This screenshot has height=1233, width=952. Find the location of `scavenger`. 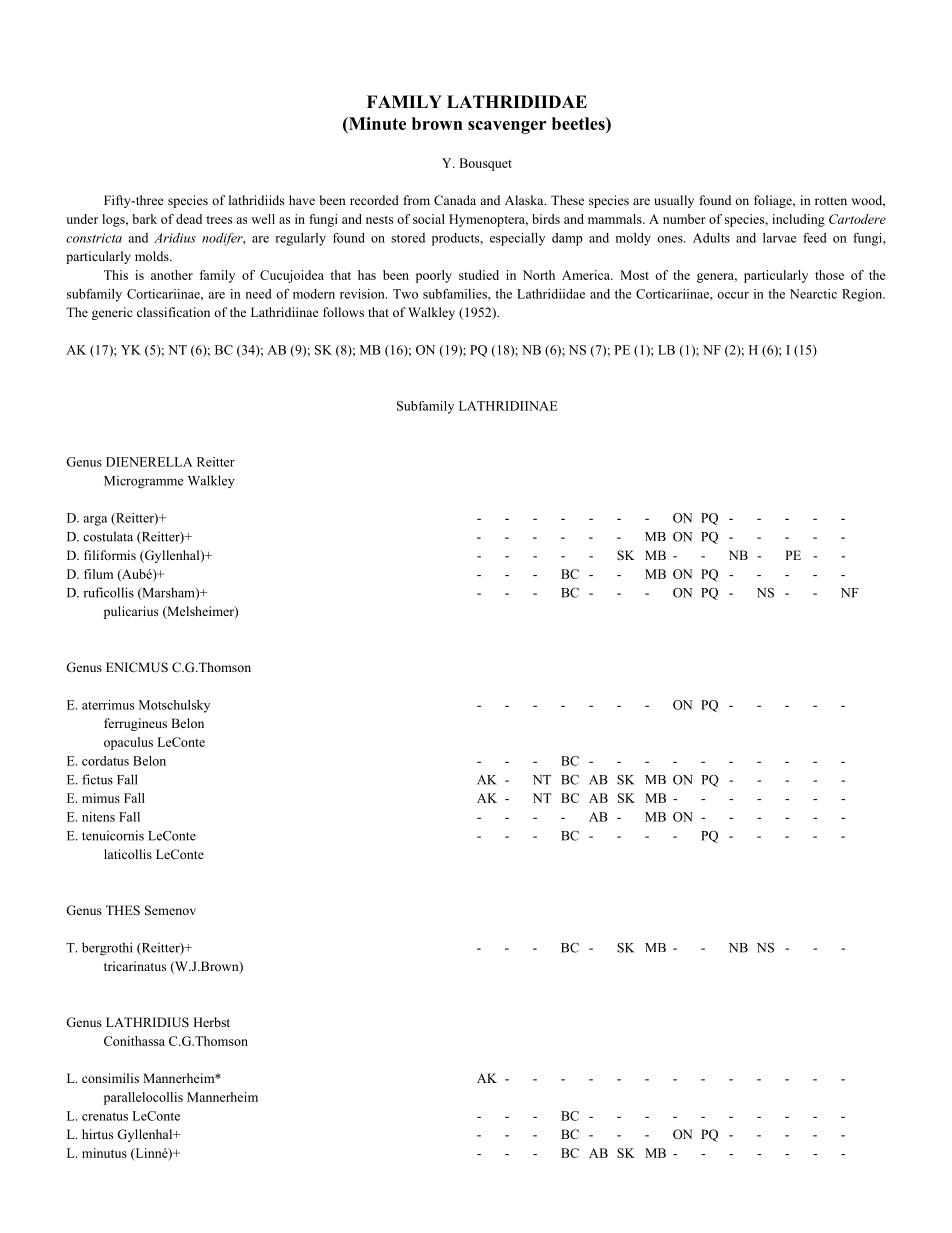

scavenger is located at coordinates (507, 127).
